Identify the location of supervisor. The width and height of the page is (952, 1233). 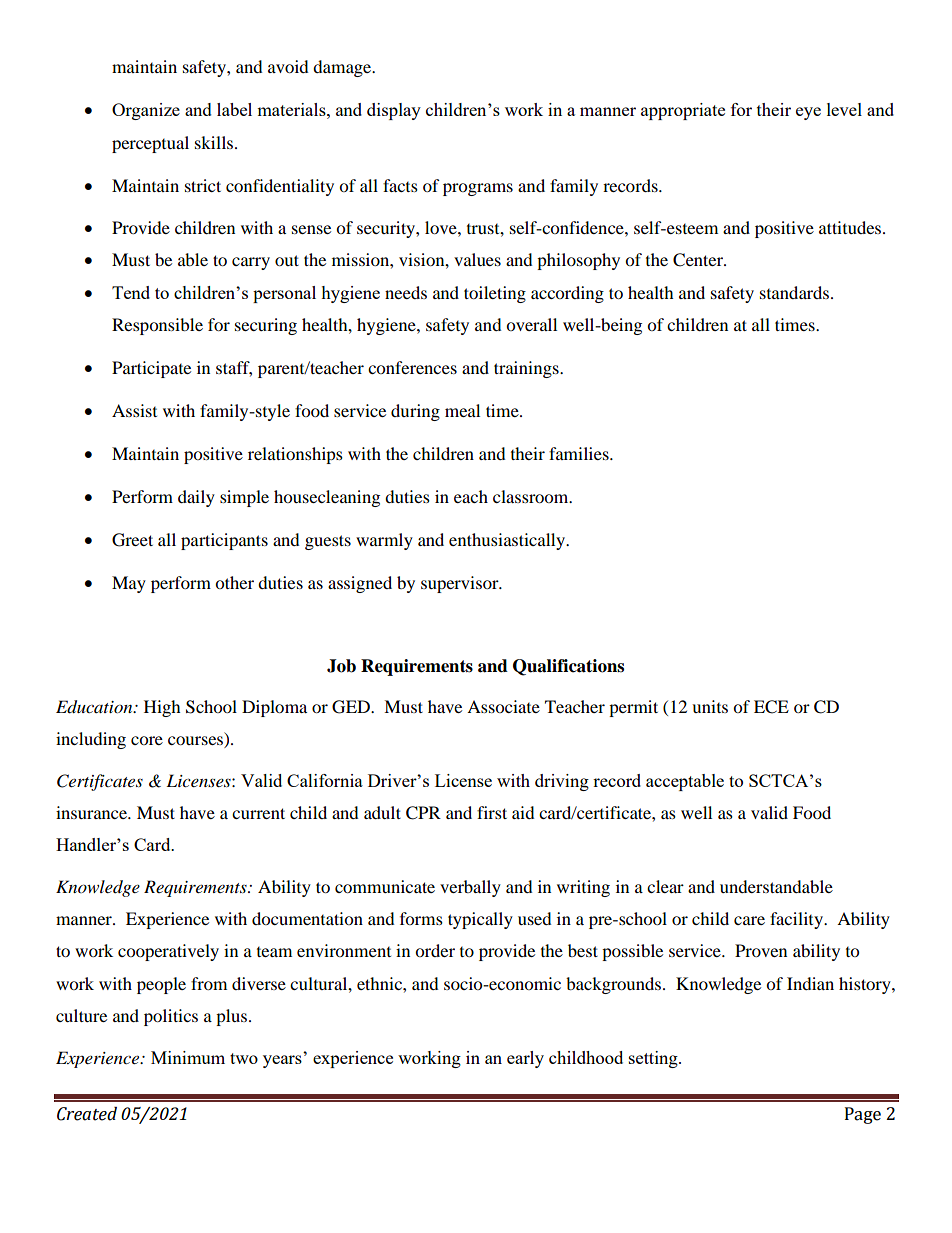
(461, 584).
